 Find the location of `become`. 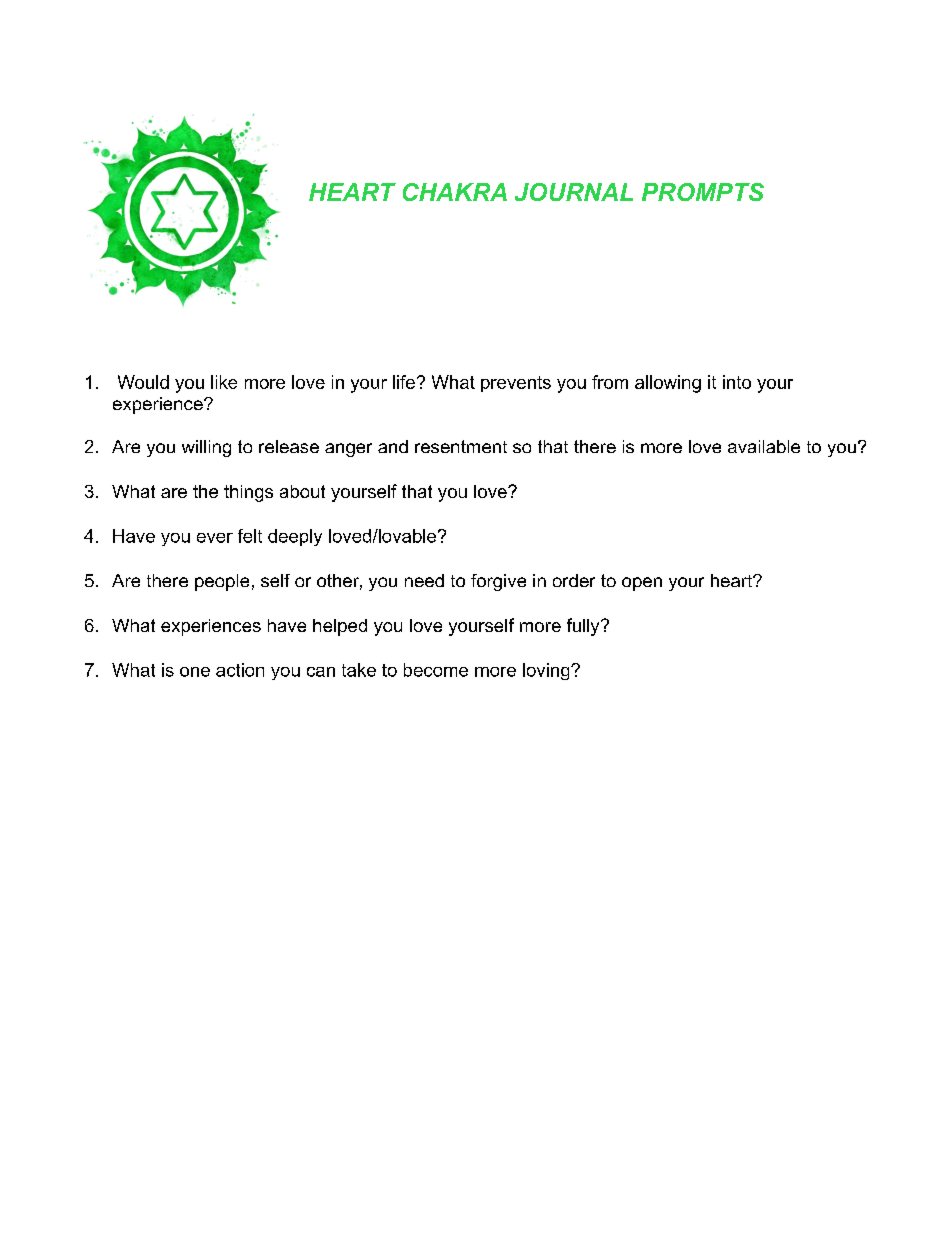

become is located at coordinates (436, 670).
